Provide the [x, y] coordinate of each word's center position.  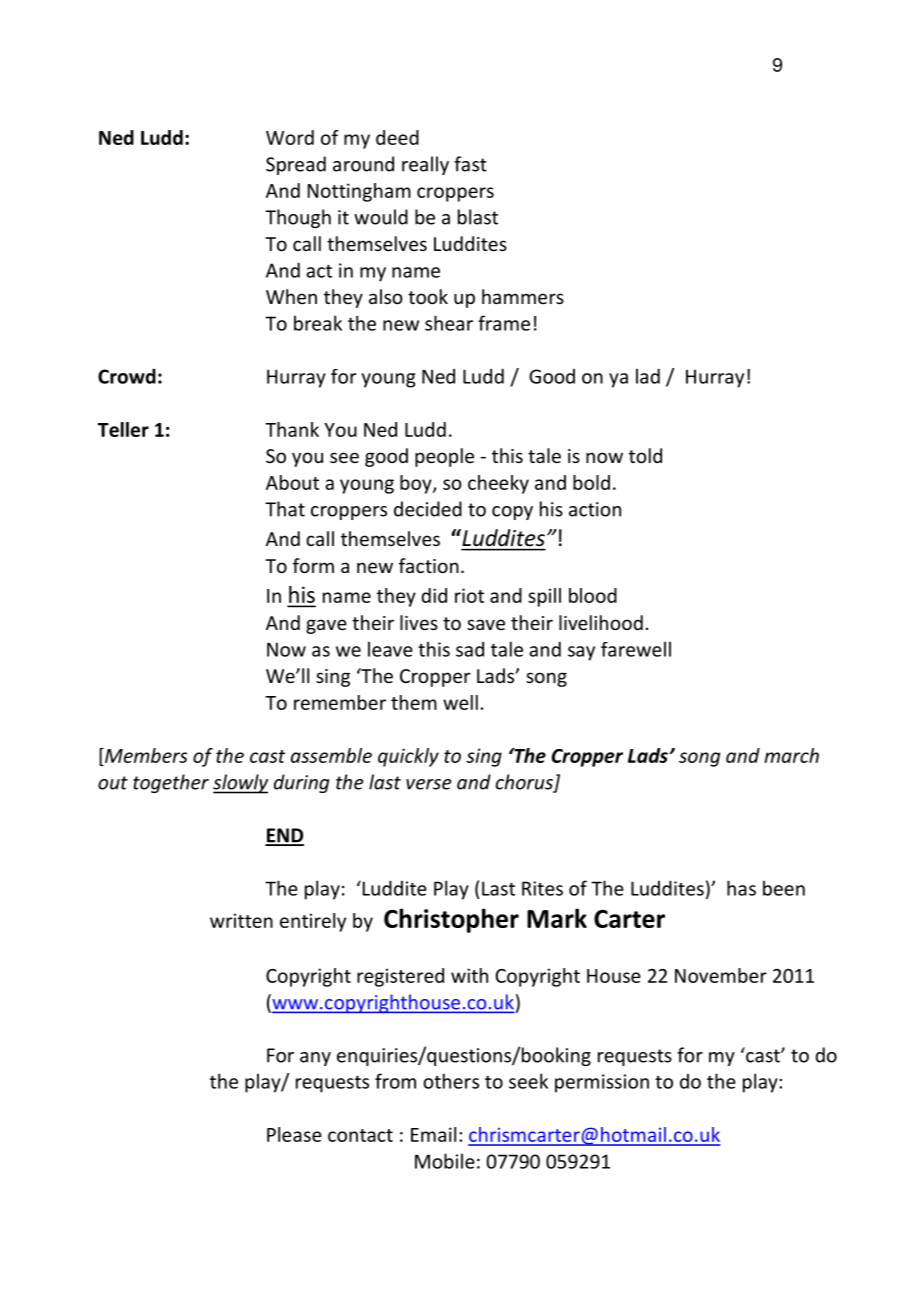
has [741, 888]
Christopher [451, 920]
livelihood [601, 622]
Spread [296, 165]
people [444, 457]
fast [470, 164]
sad [470, 649]
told [645, 455]
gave [326, 626]
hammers [523, 296]
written [241, 920]
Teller [123, 429]
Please [294, 1134]
